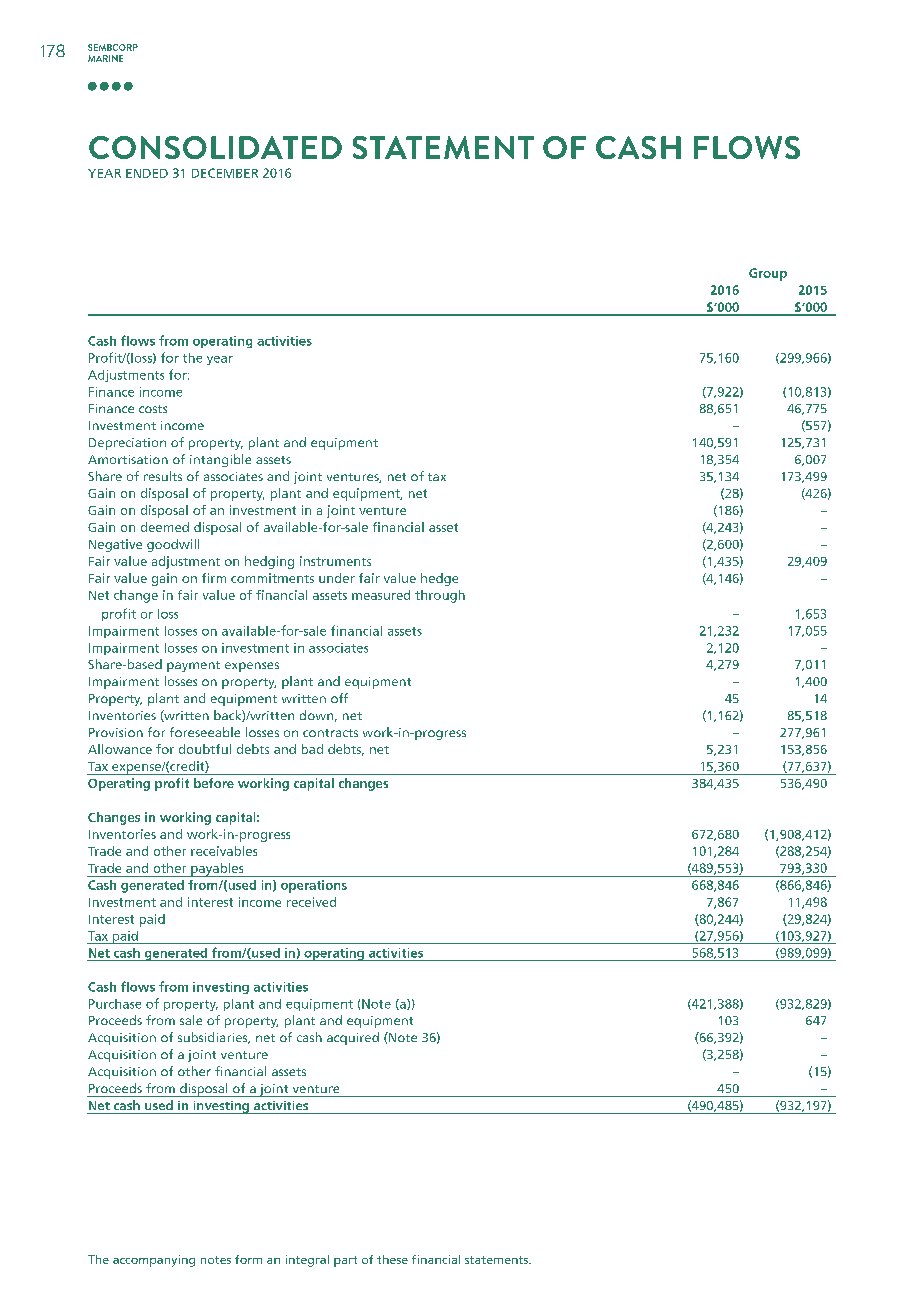  I want to click on DECEMBER, so click(225, 173).
